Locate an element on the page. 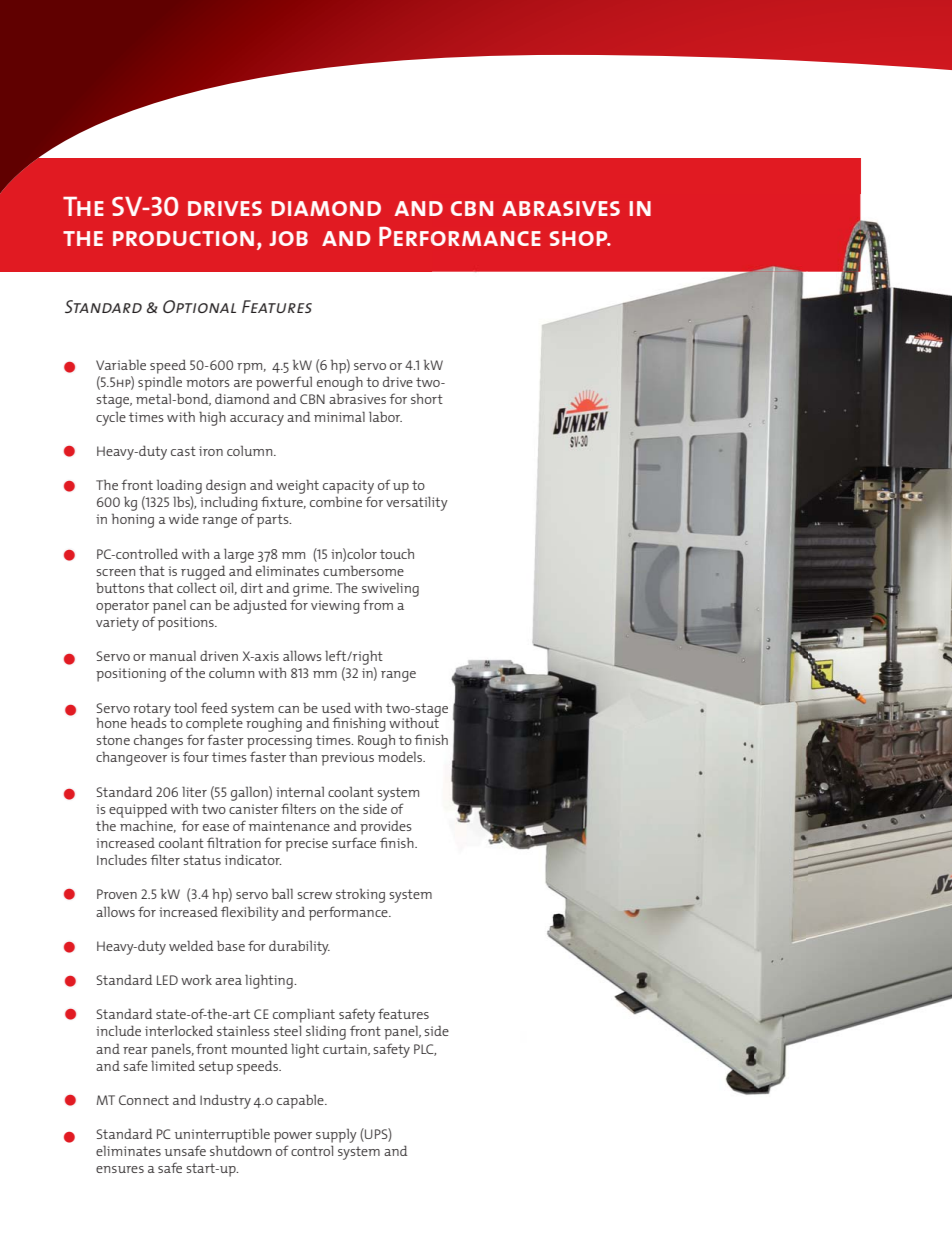 The height and width of the image is (1233, 952). Proven is located at coordinates (117, 894).
